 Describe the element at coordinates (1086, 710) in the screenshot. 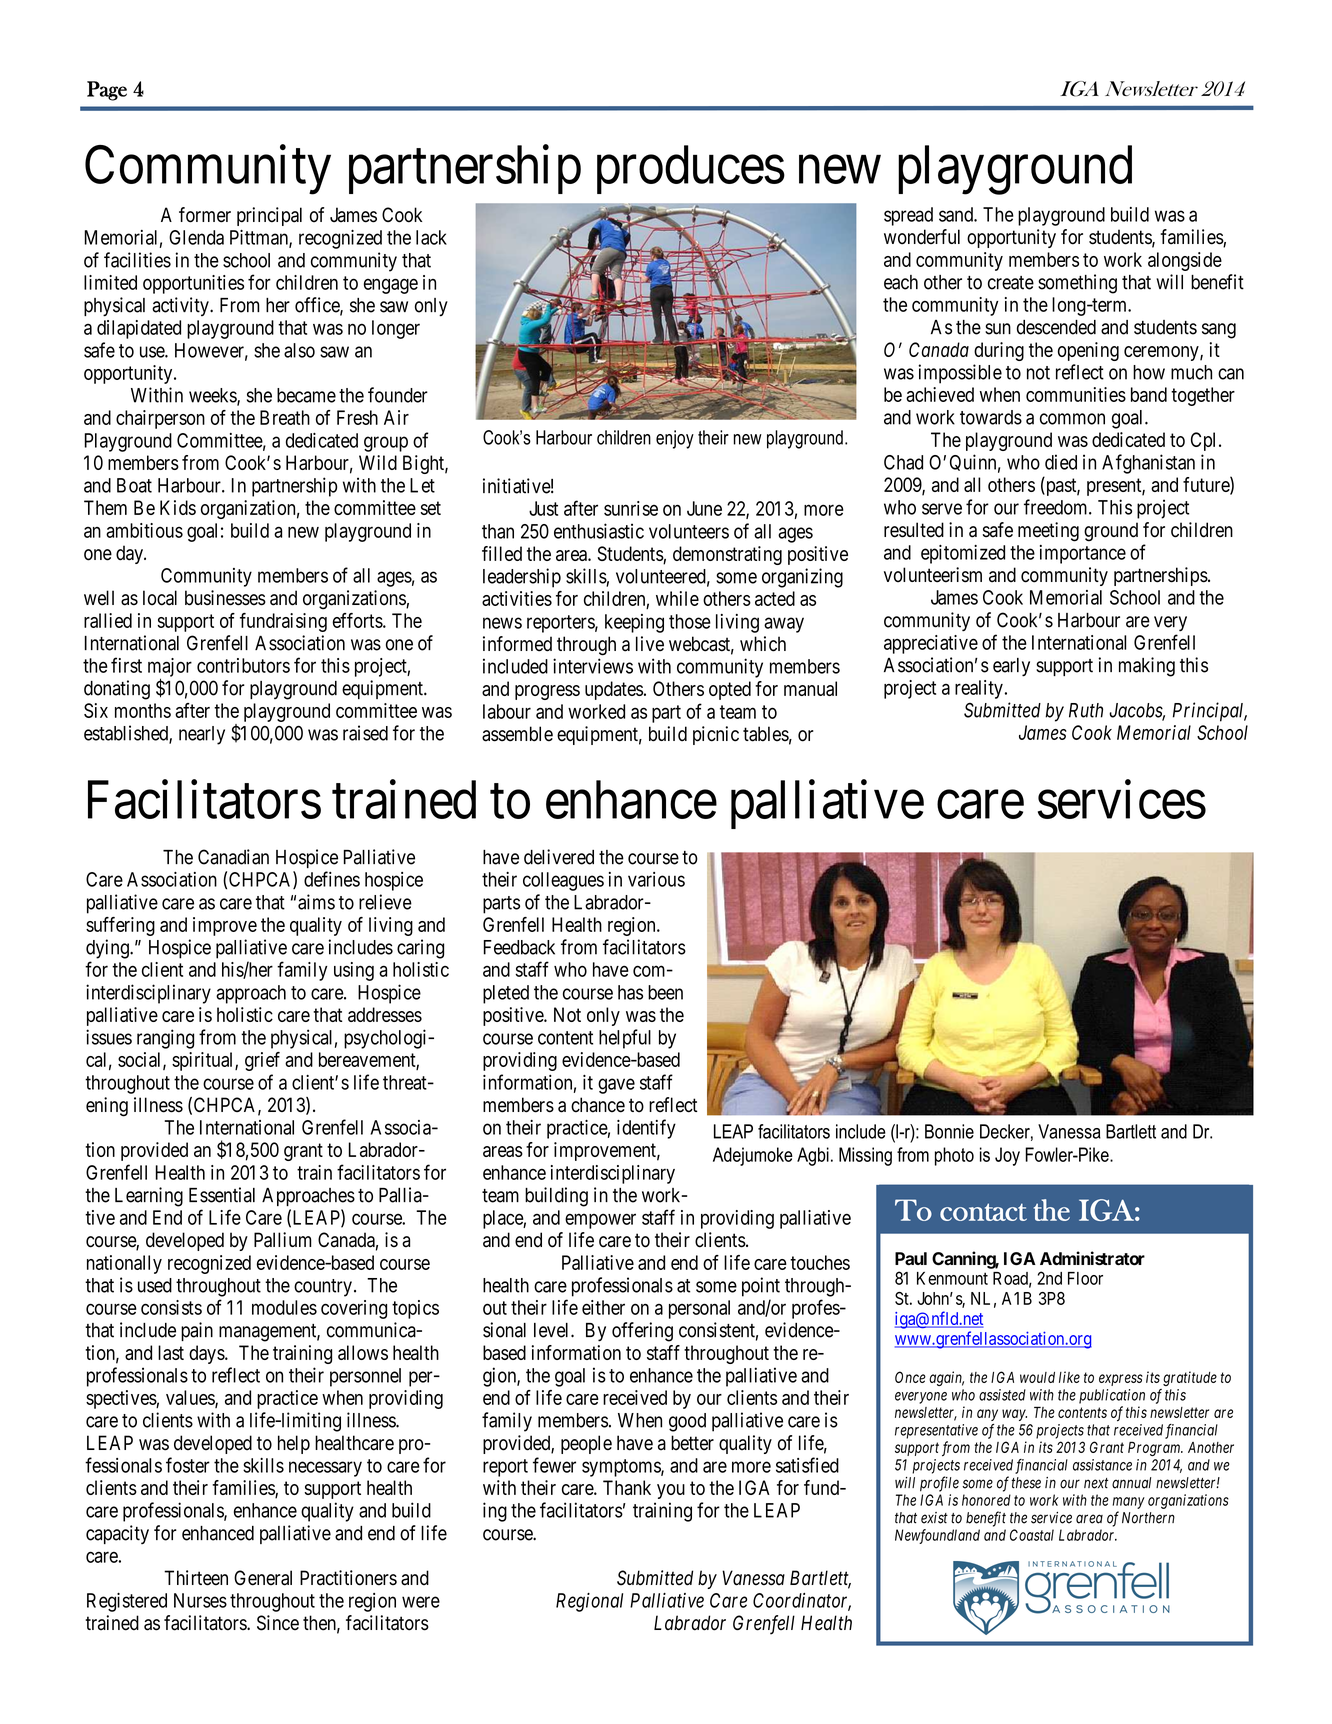

I see `Ruth` at that location.
